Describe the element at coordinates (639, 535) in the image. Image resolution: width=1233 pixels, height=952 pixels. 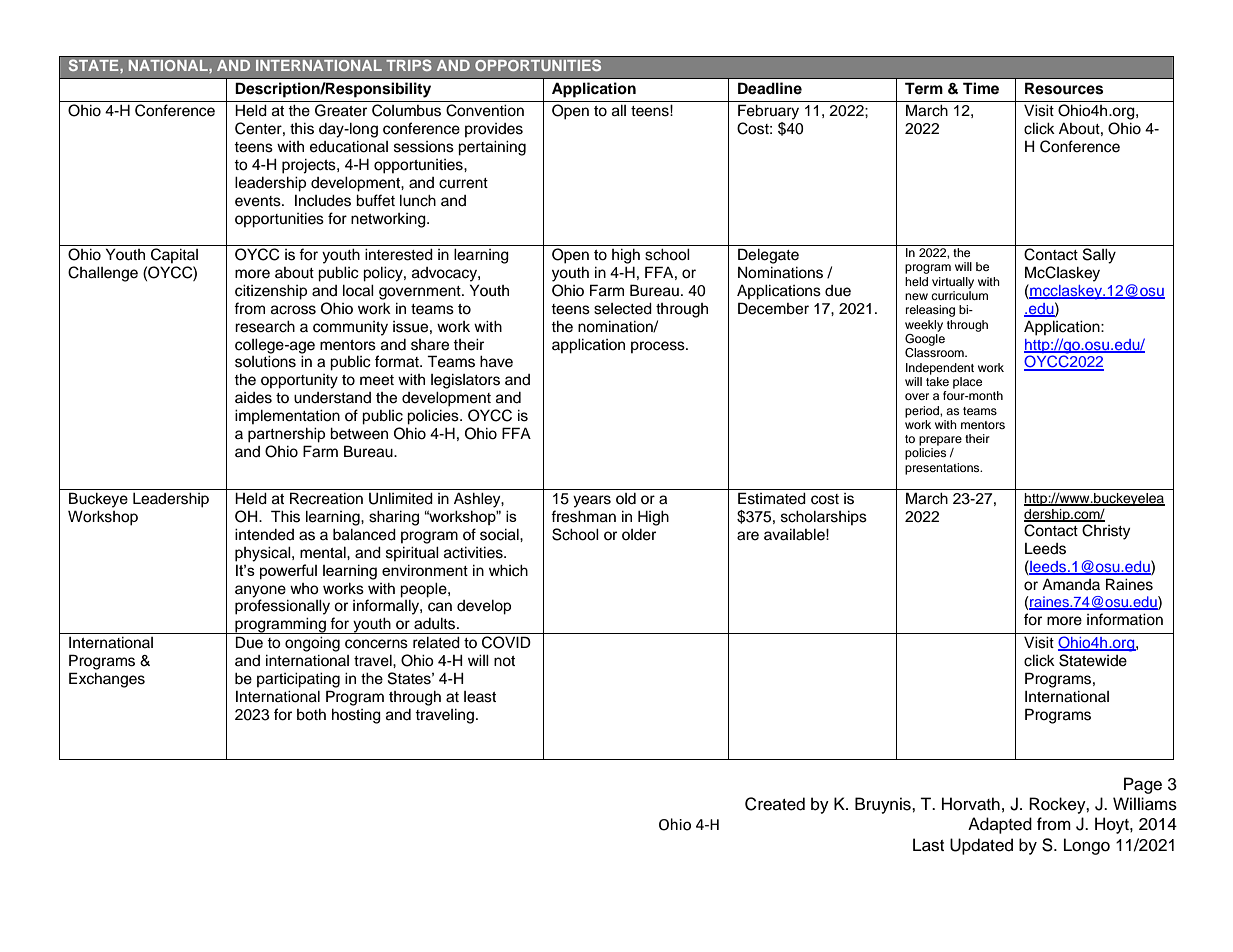
I see `older` at that location.
